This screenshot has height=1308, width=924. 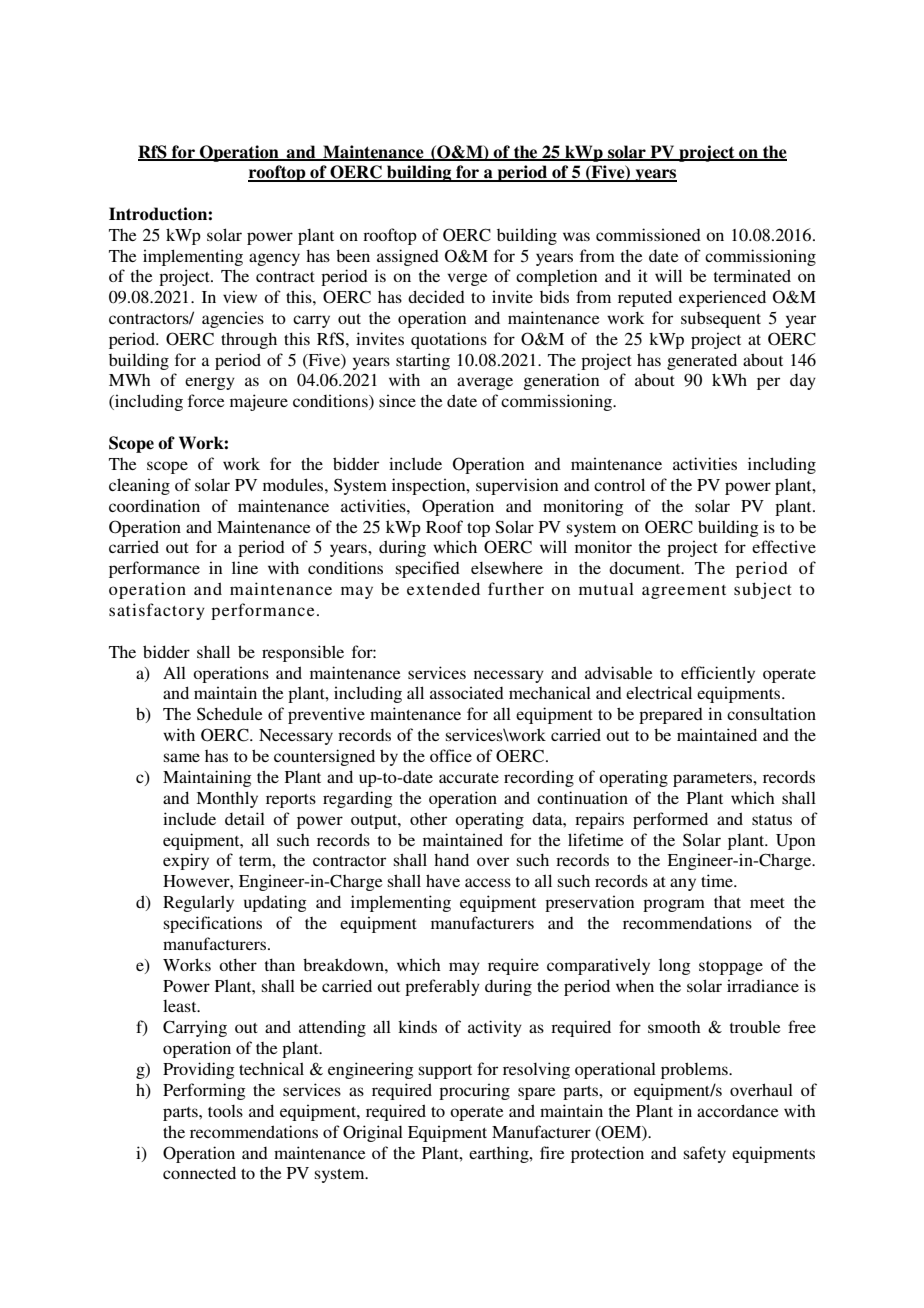 What do you see at coordinates (517, 486) in the screenshot?
I see `supervision` at bounding box center [517, 486].
